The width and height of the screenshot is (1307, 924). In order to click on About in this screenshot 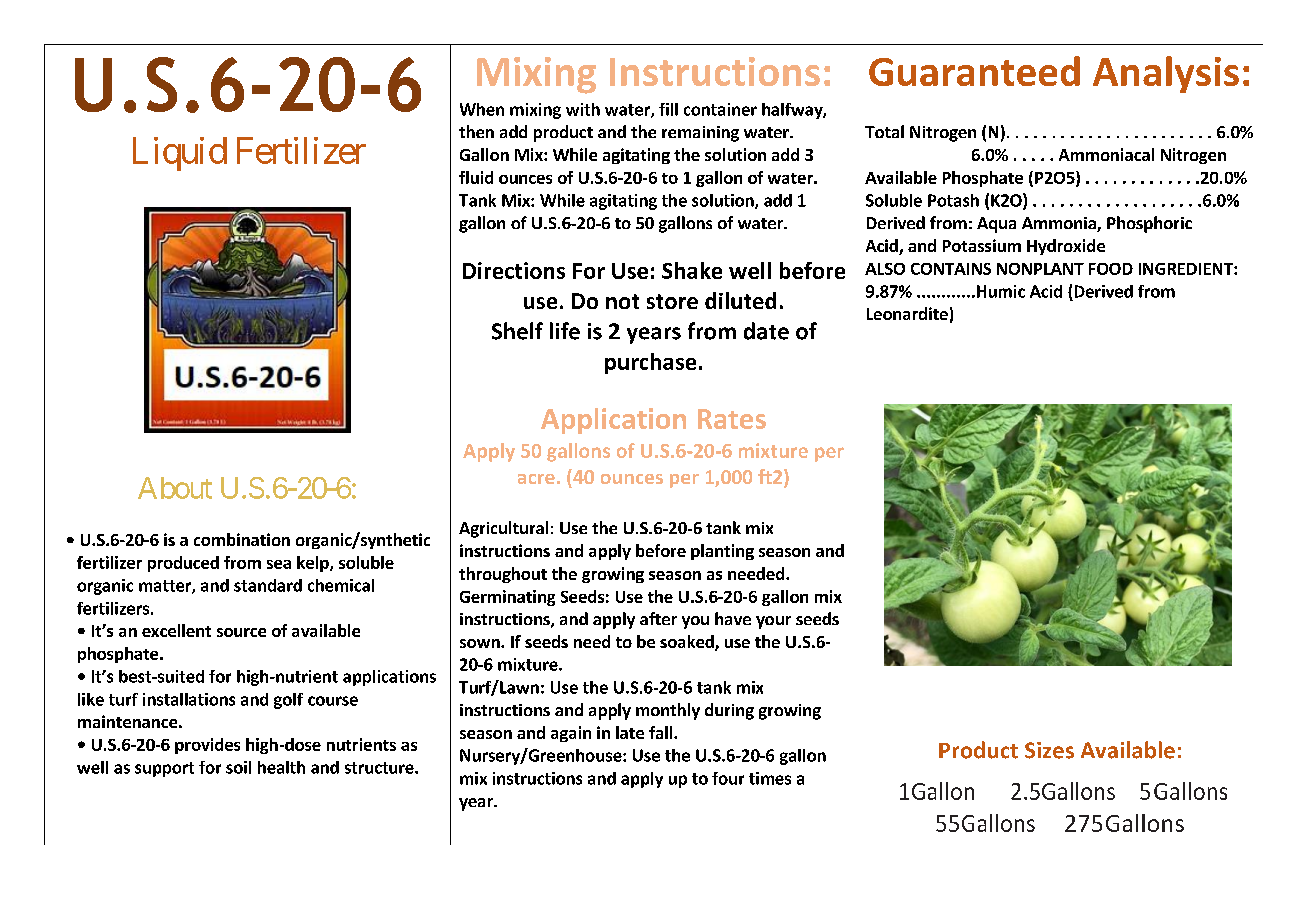, I will do `click(175, 488)`.
